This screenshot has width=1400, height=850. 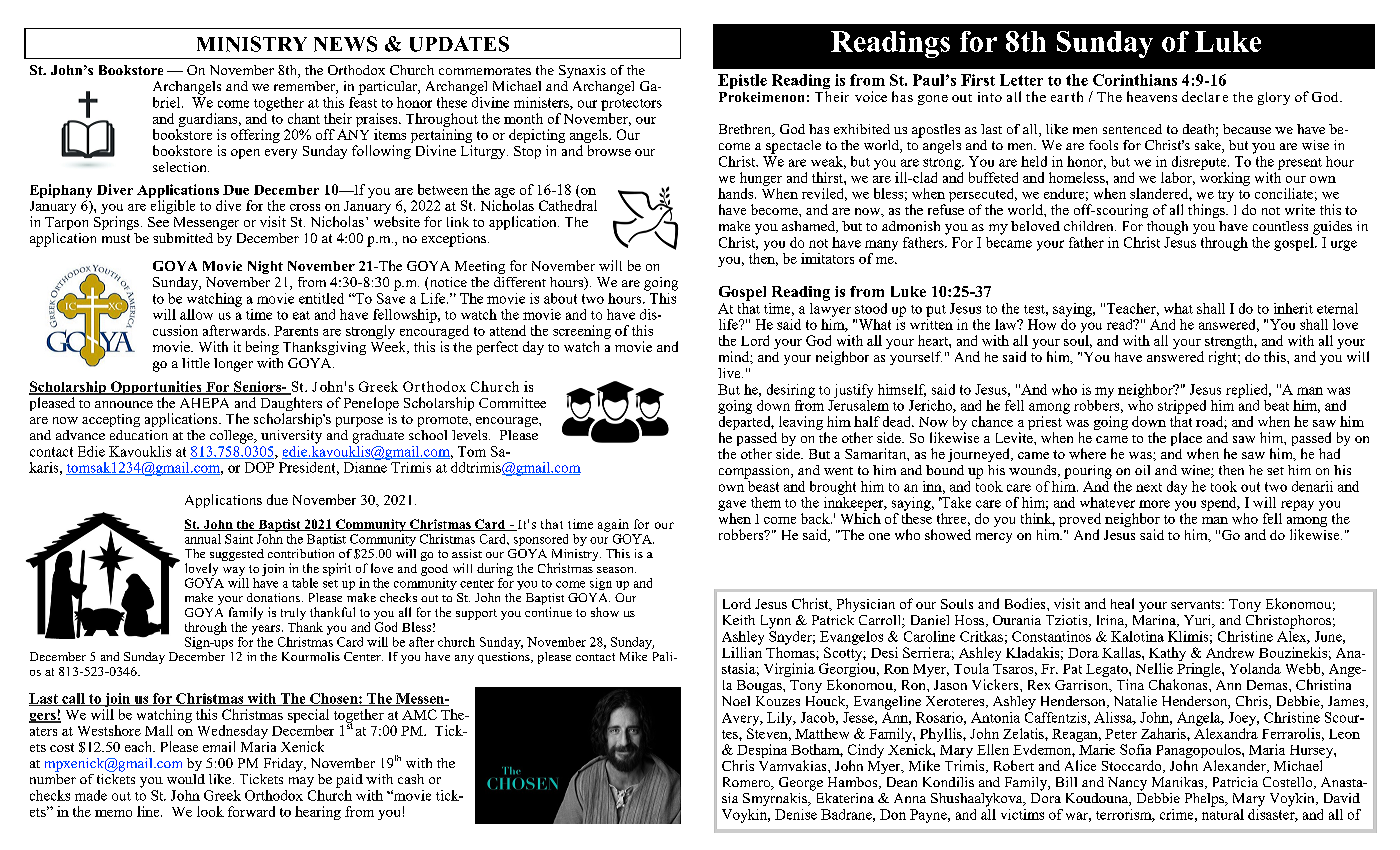 I want to click on though, so click(x=1167, y=228).
